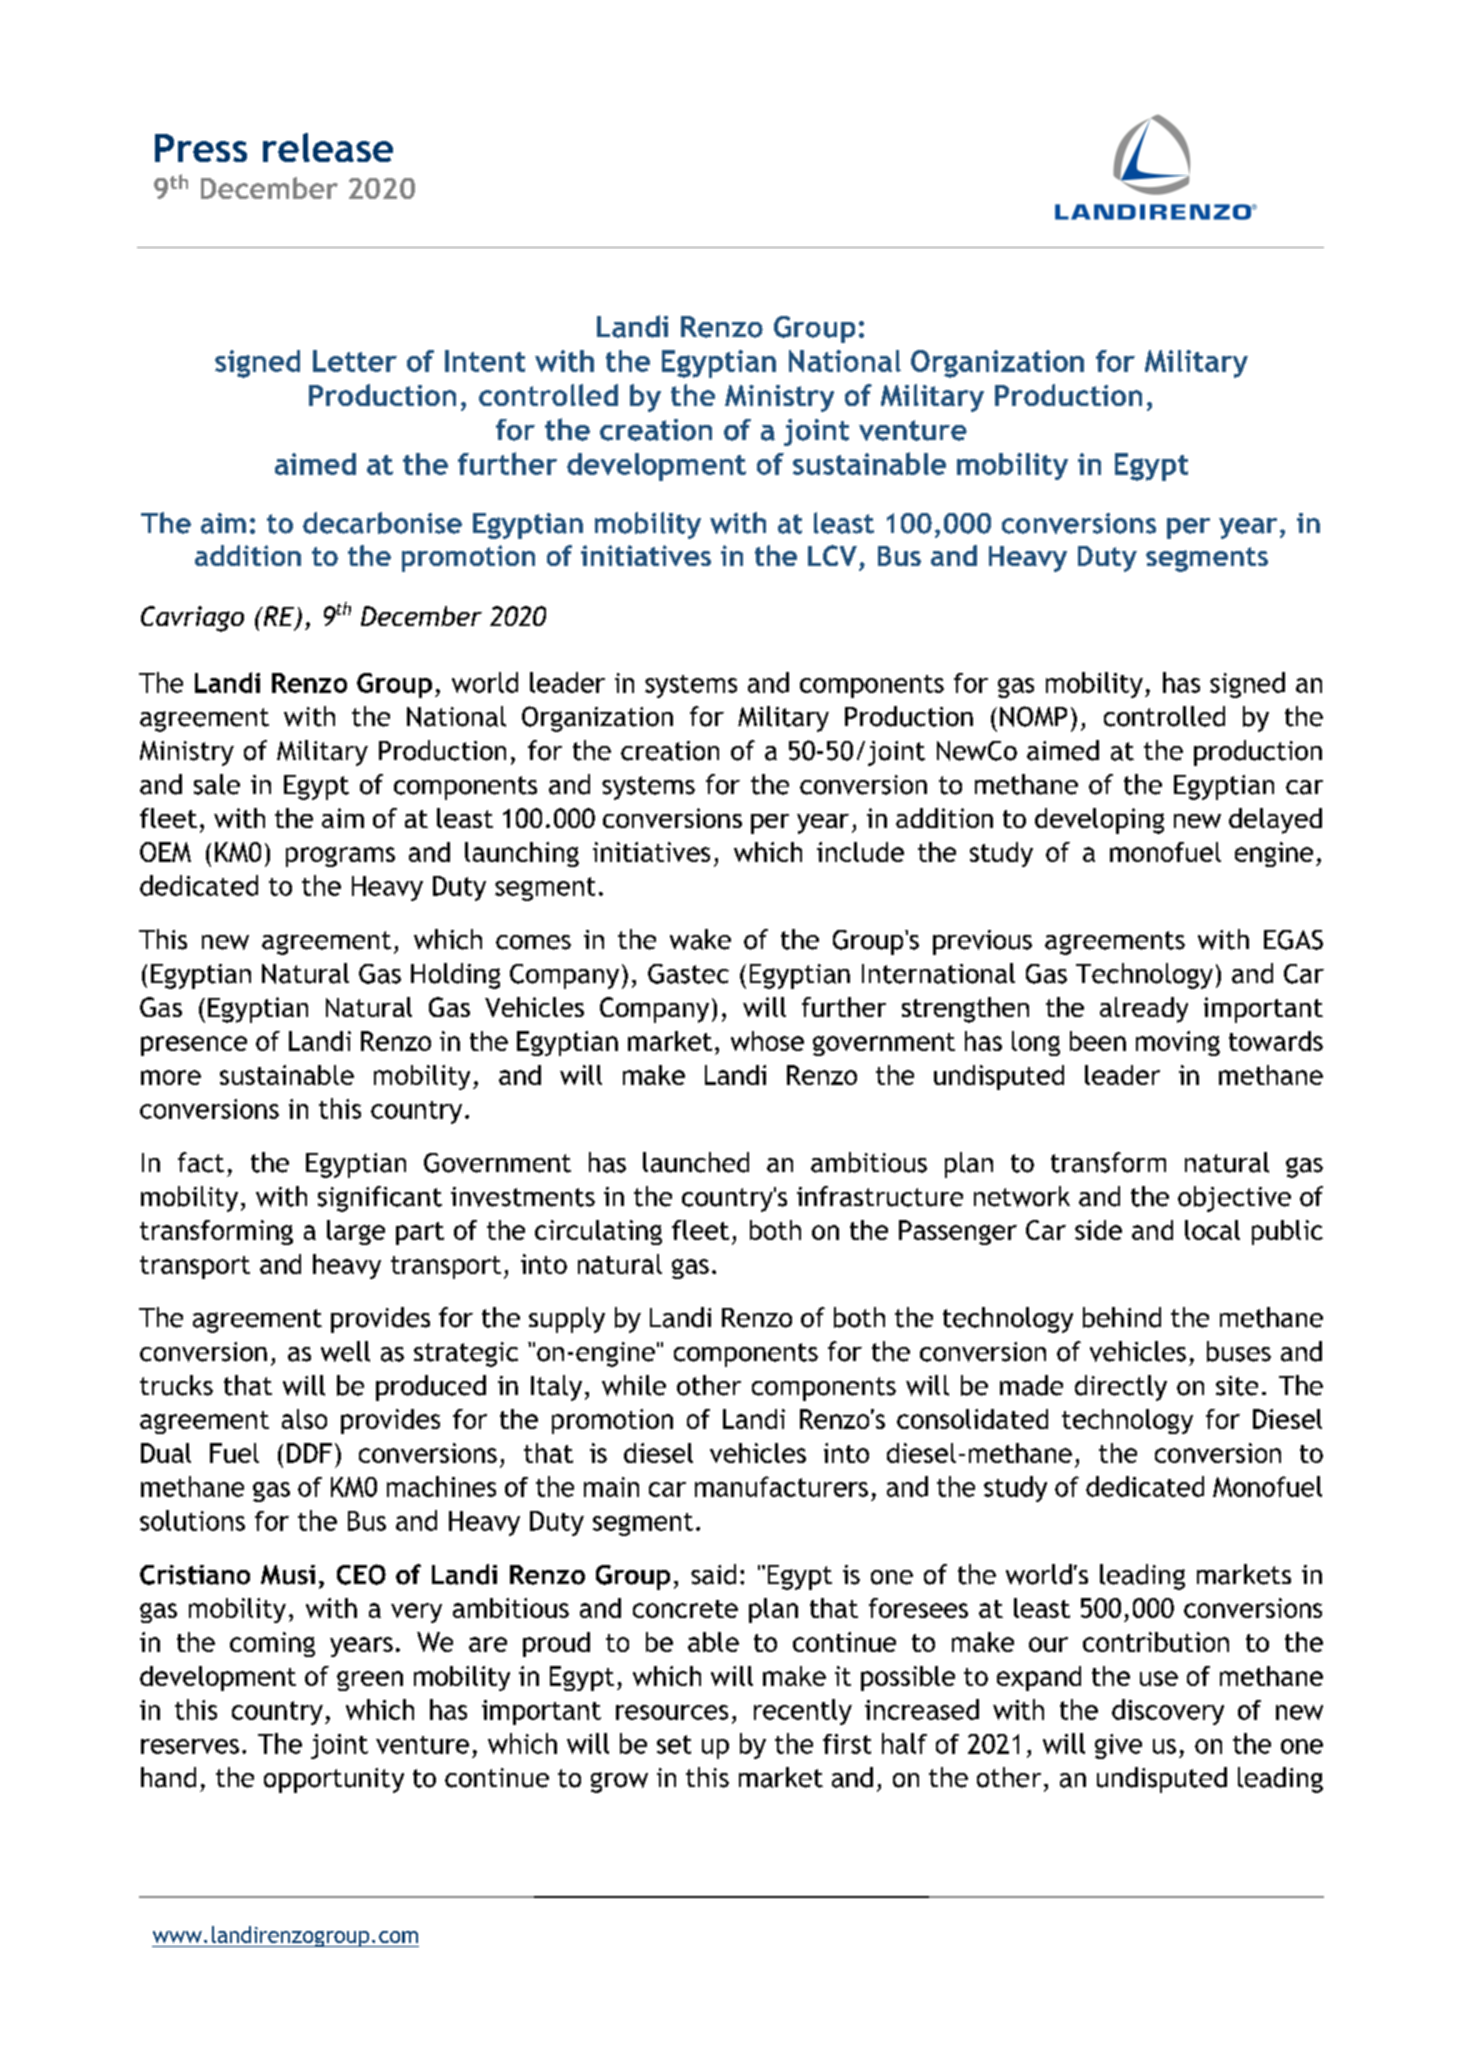  Describe the element at coordinates (485, 361) in the page. I see `Intent` at that location.
